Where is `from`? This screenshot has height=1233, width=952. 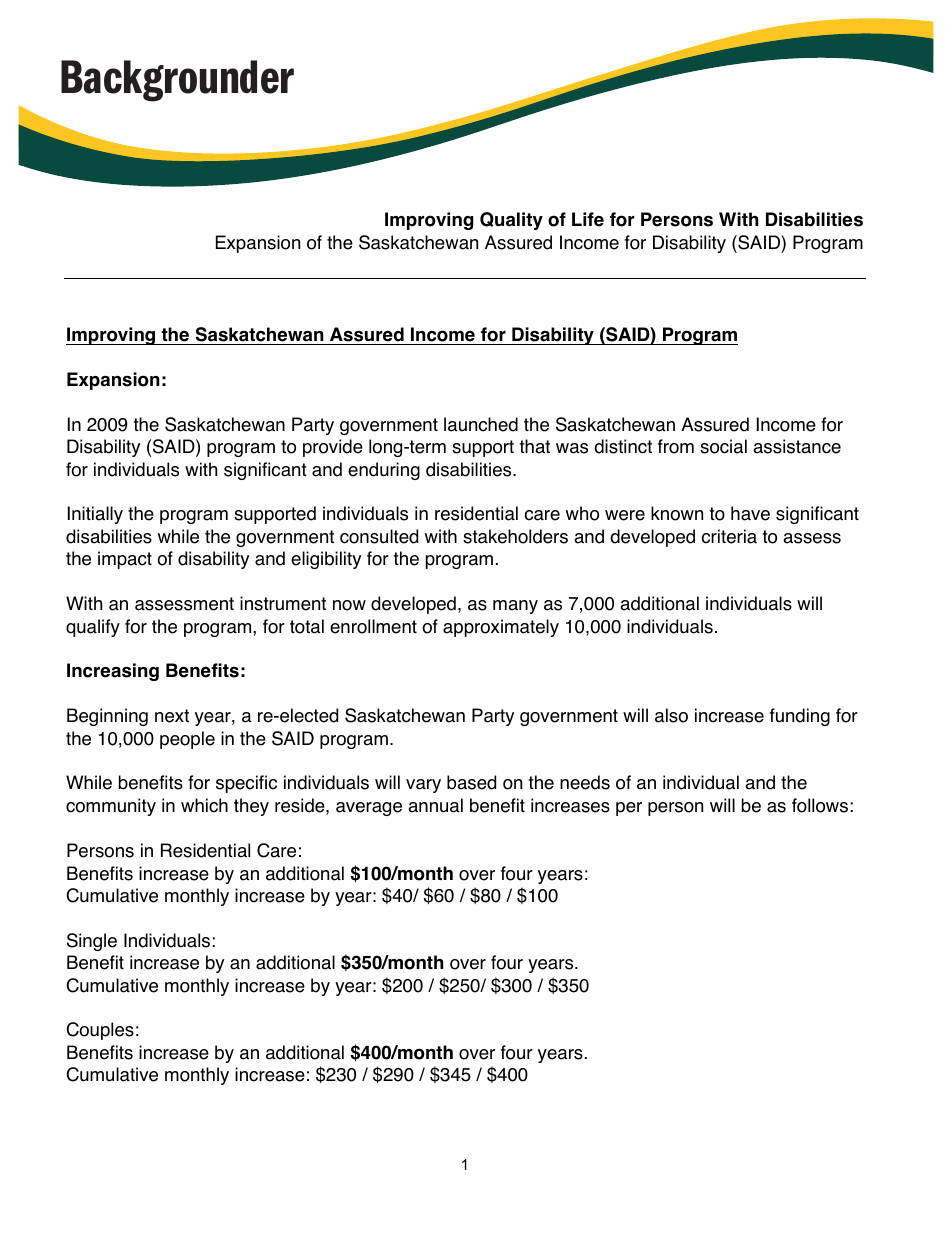
from is located at coordinates (676, 446).
